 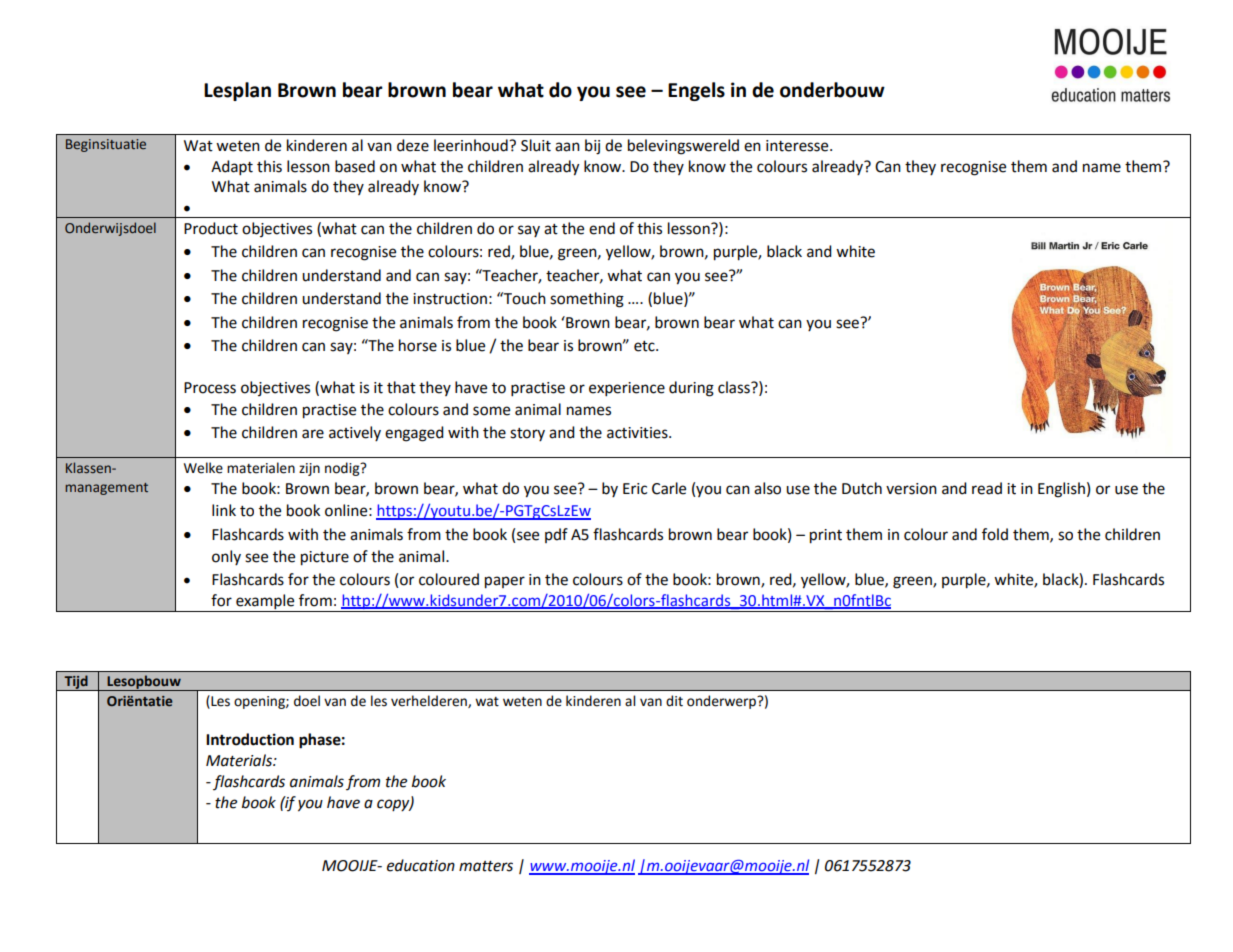 What do you see at coordinates (645, 346) in the screenshot?
I see `etc` at bounding box center [645, 346].
